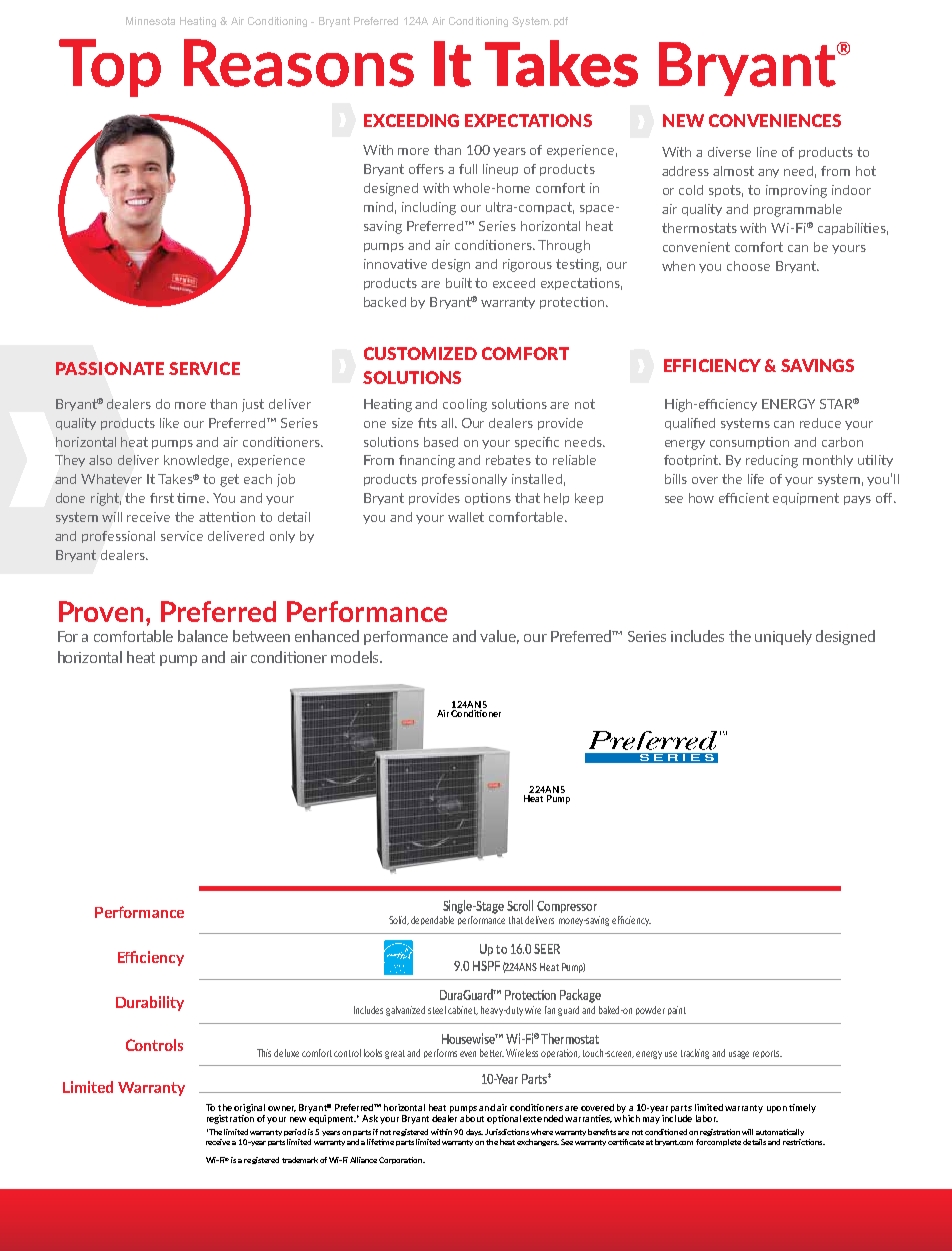 The height and width of the screenshot is (1251, 952). I want to click on Minnesota, so click(150, 21).
